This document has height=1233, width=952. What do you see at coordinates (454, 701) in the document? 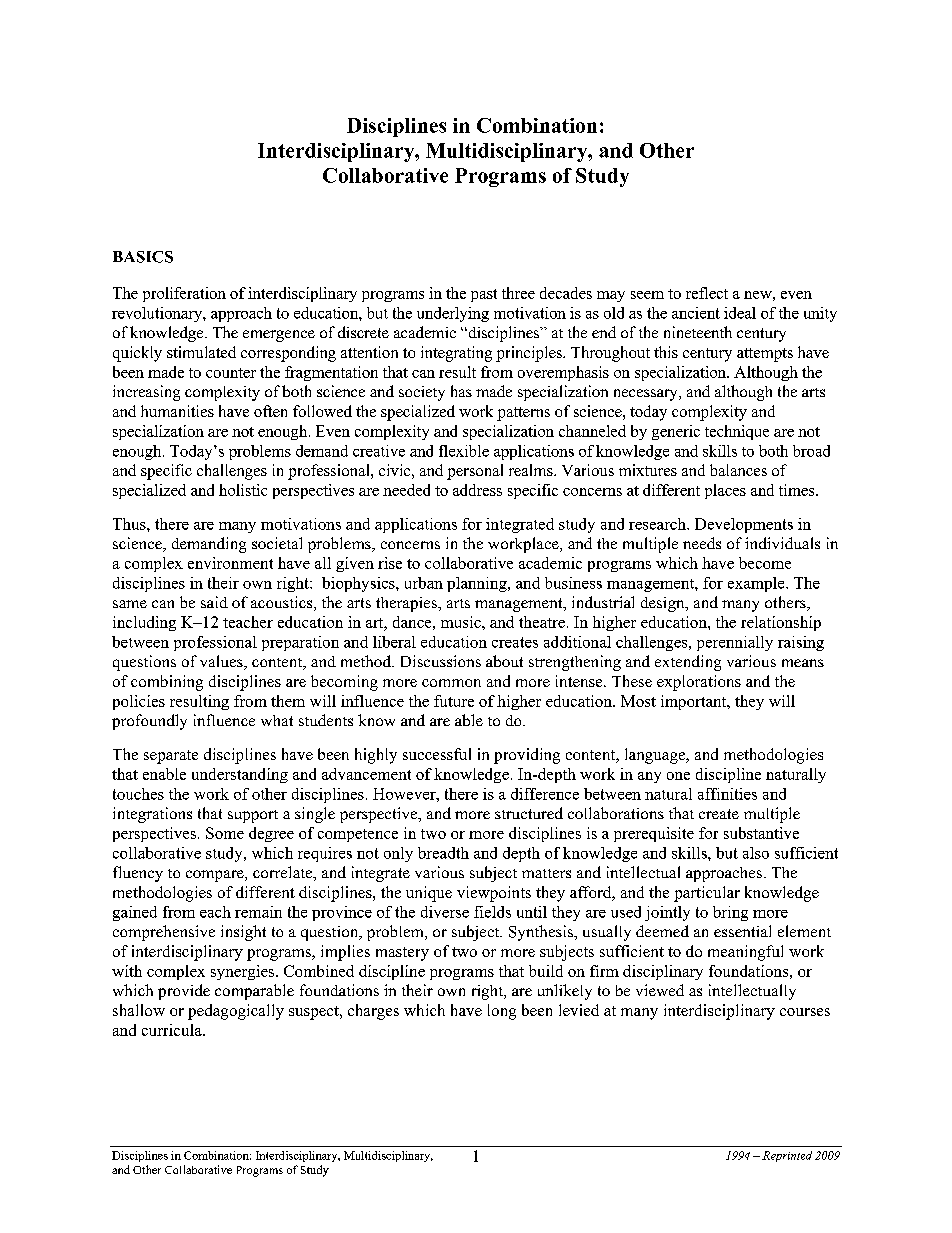
I see `future` at bounding box center [454, 701].
